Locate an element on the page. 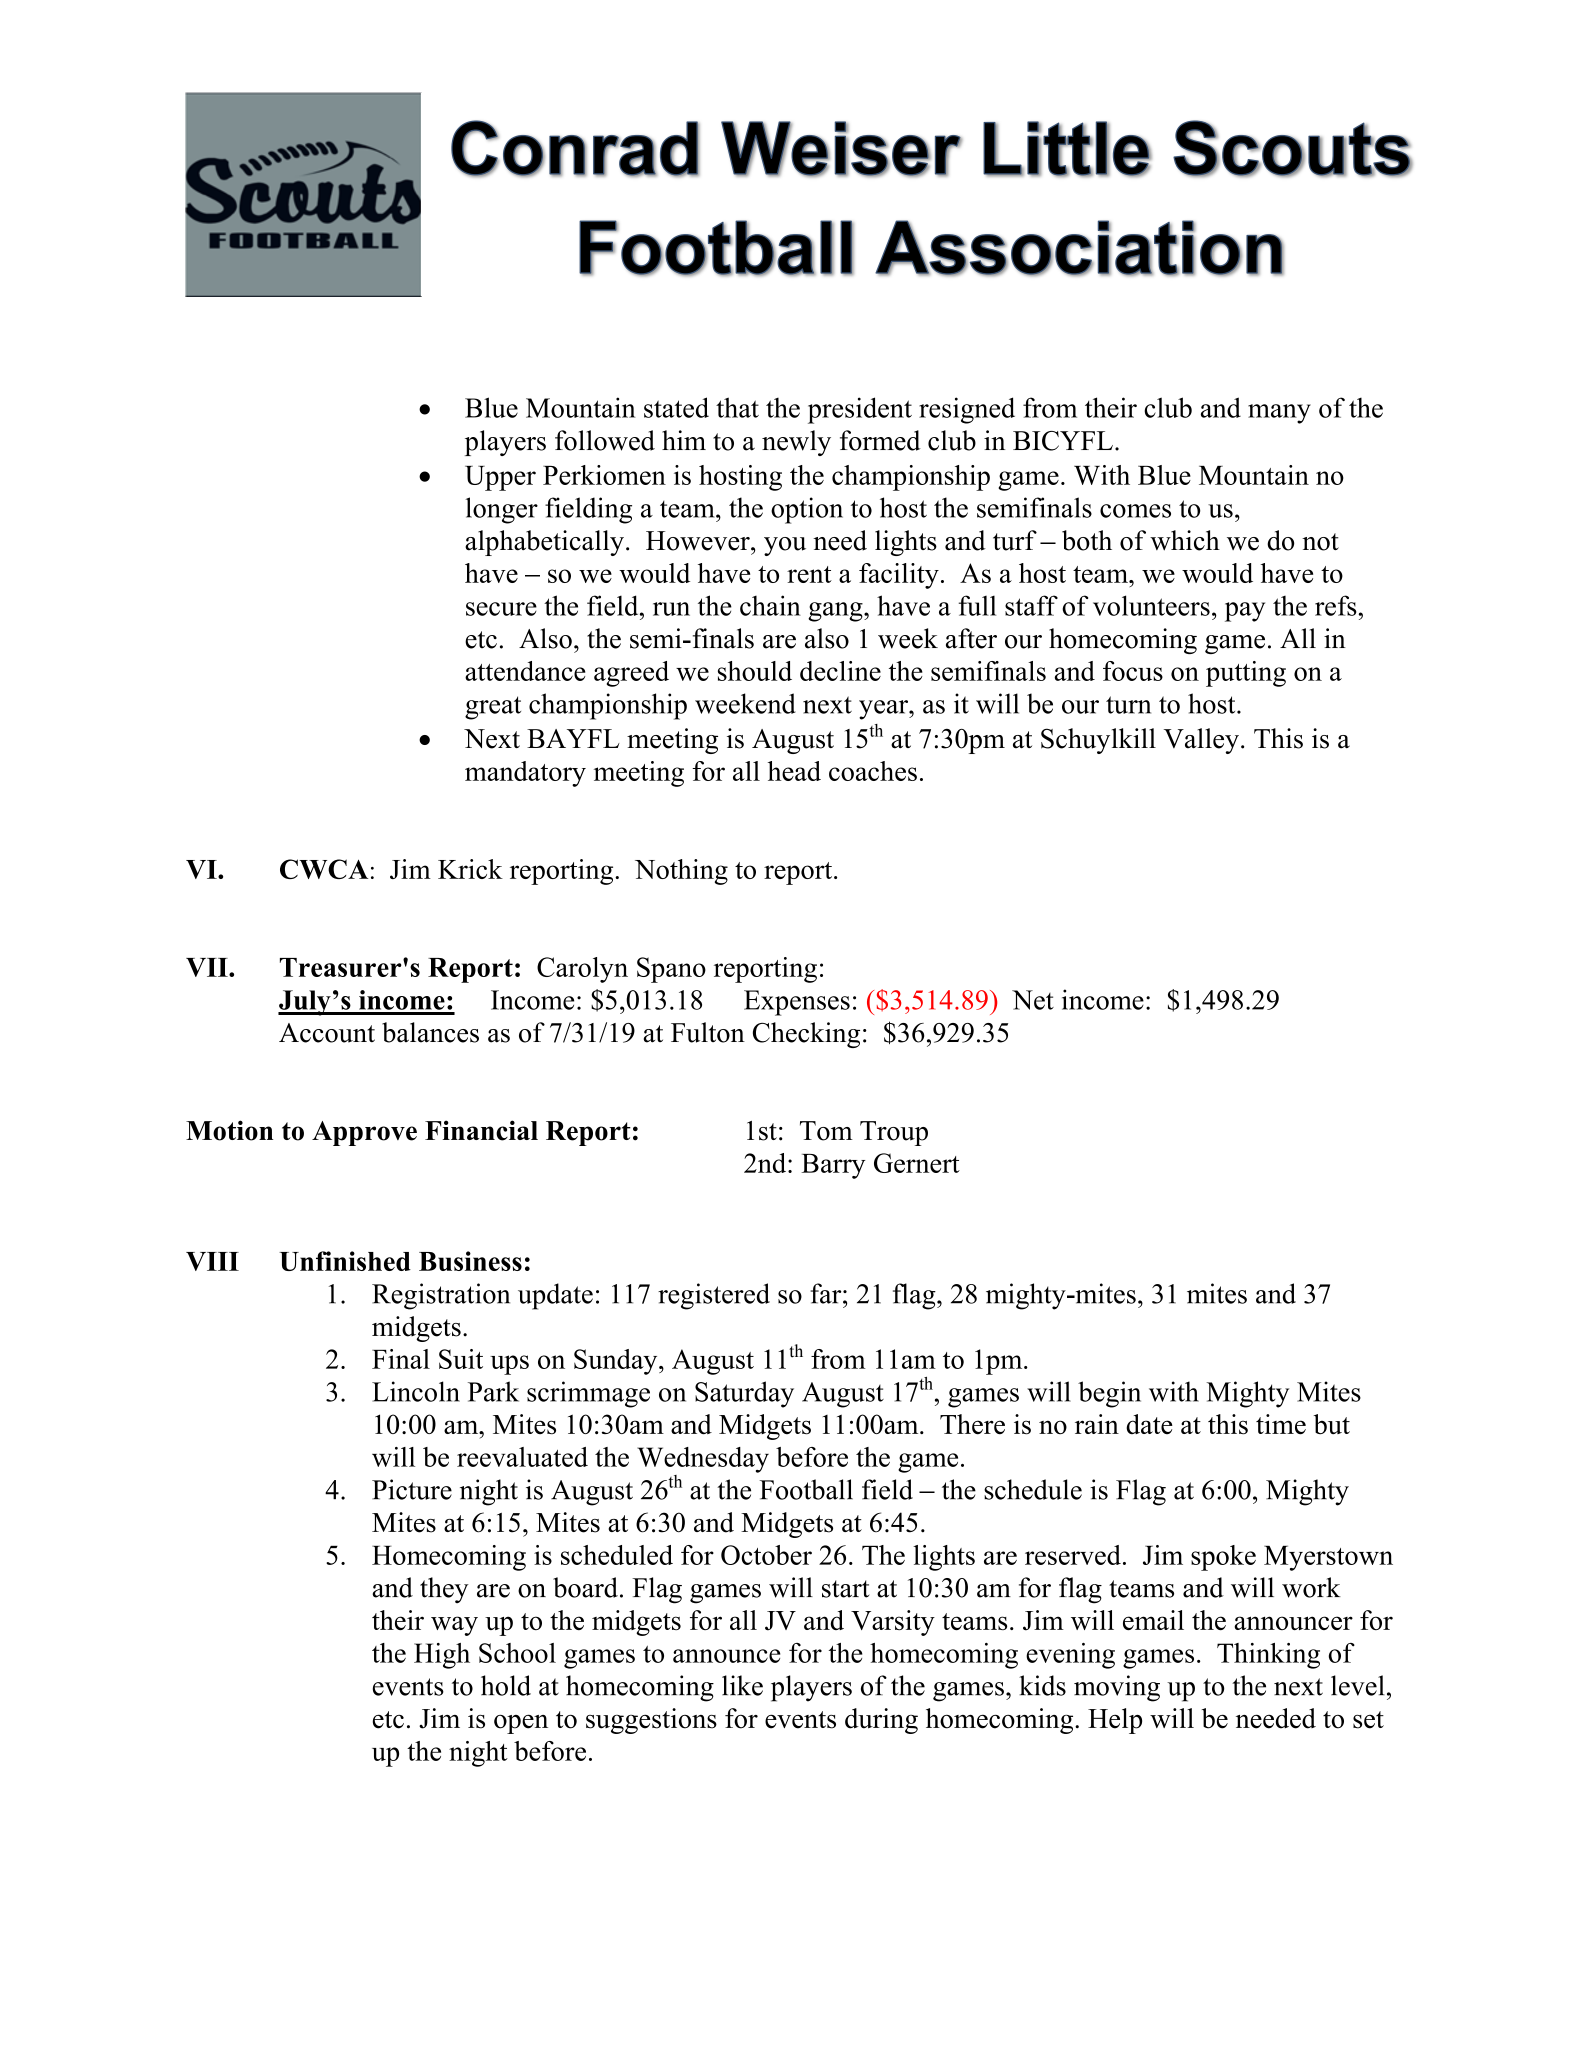  Account is located at coordinates (327, 1033).
